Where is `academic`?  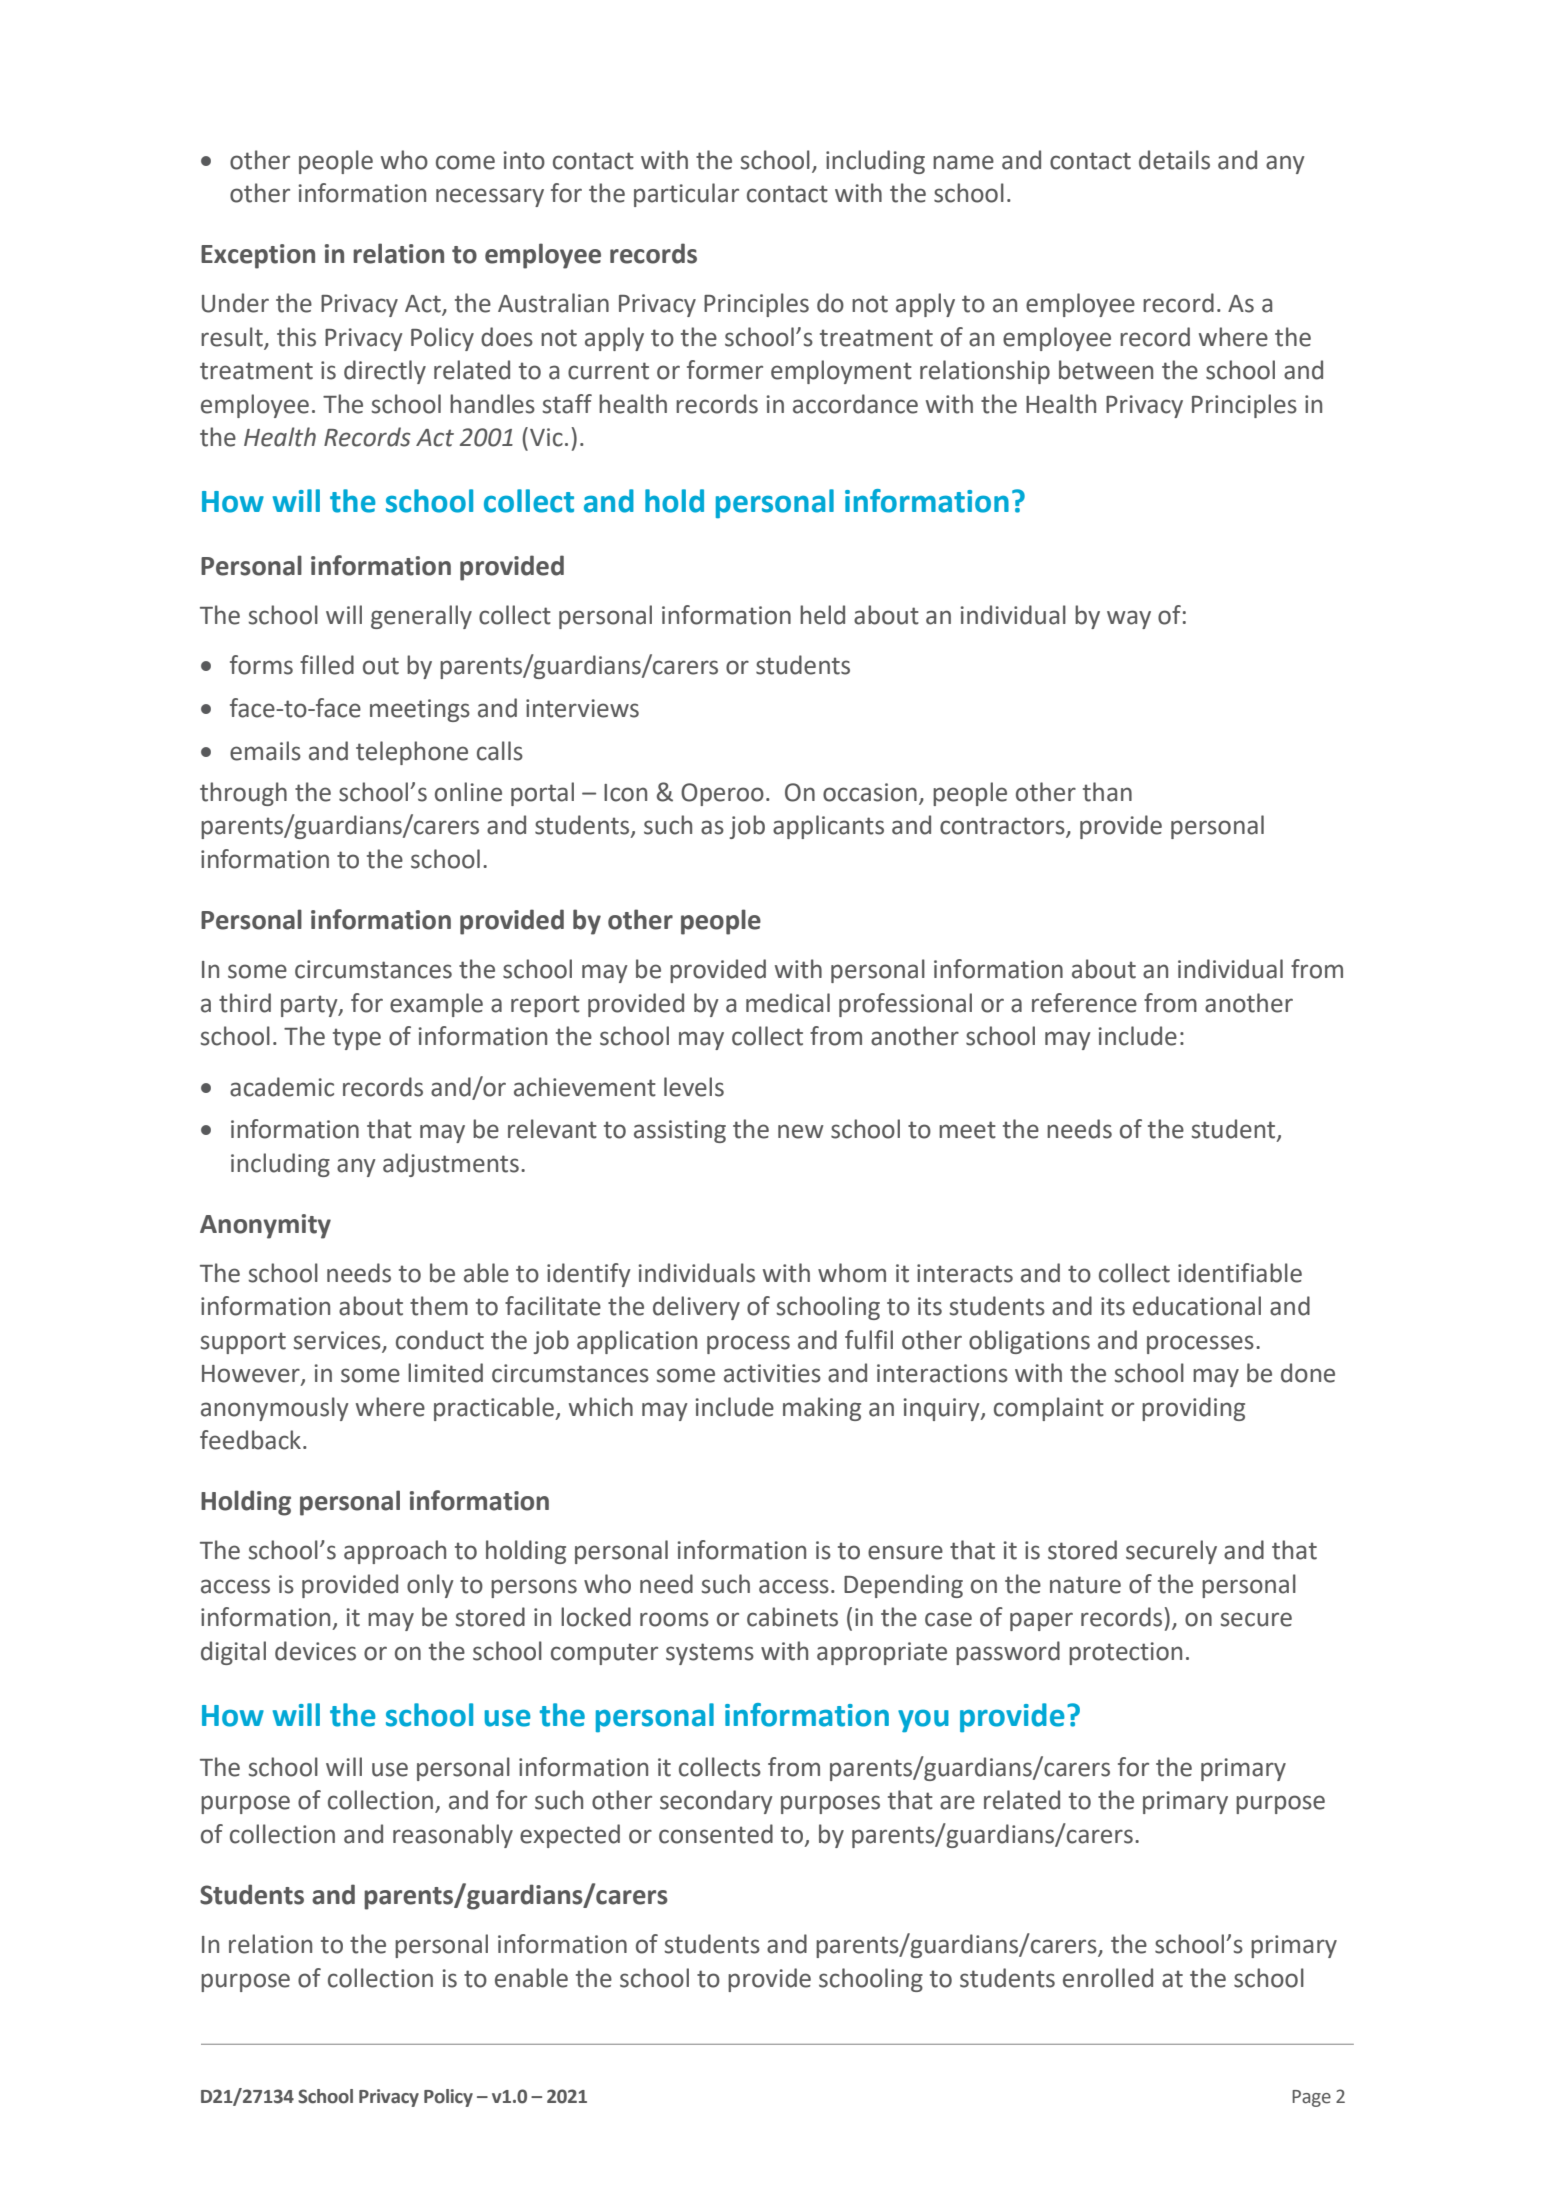
academic is located at coordinates (282, 1087).
